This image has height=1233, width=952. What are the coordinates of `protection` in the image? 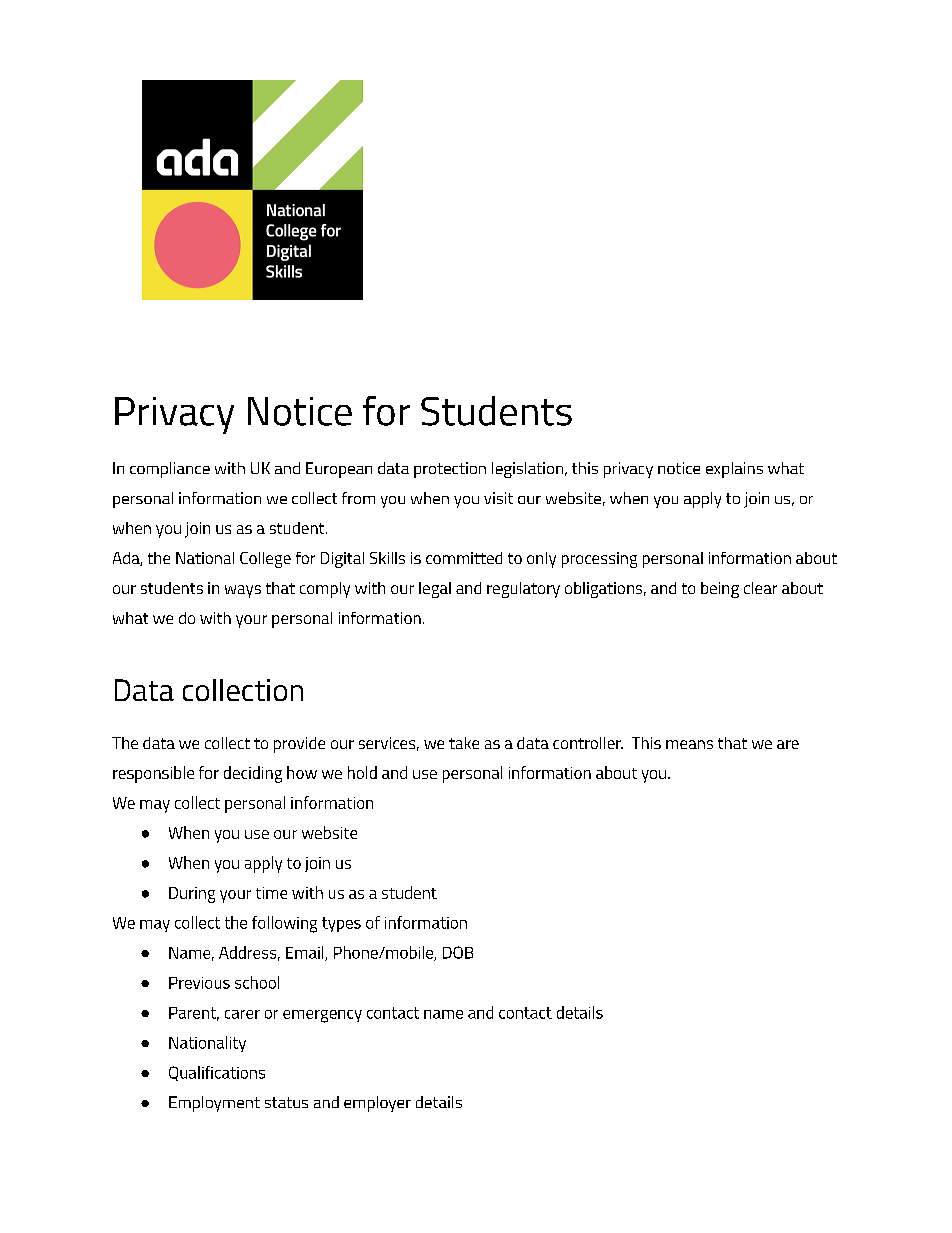 It's located at (450, 470).
